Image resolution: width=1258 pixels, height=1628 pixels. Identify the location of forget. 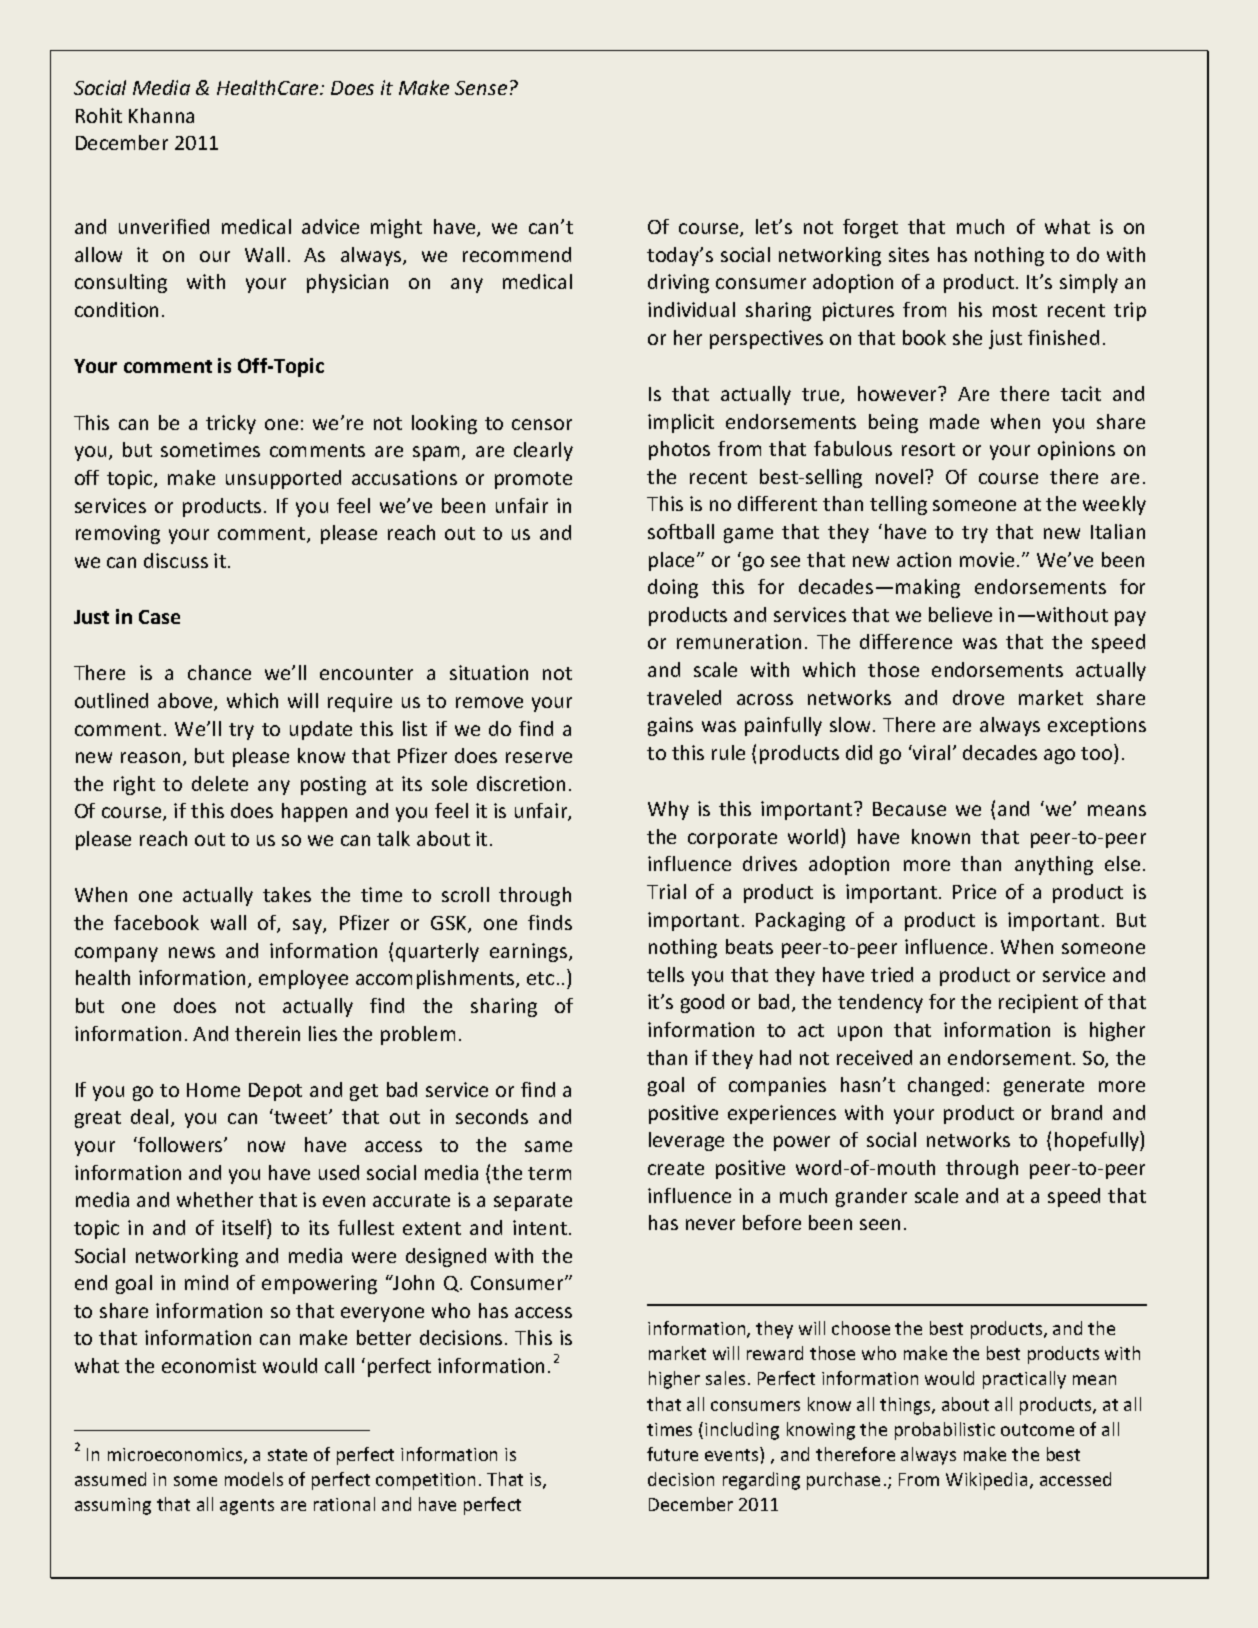
(870, 228).
